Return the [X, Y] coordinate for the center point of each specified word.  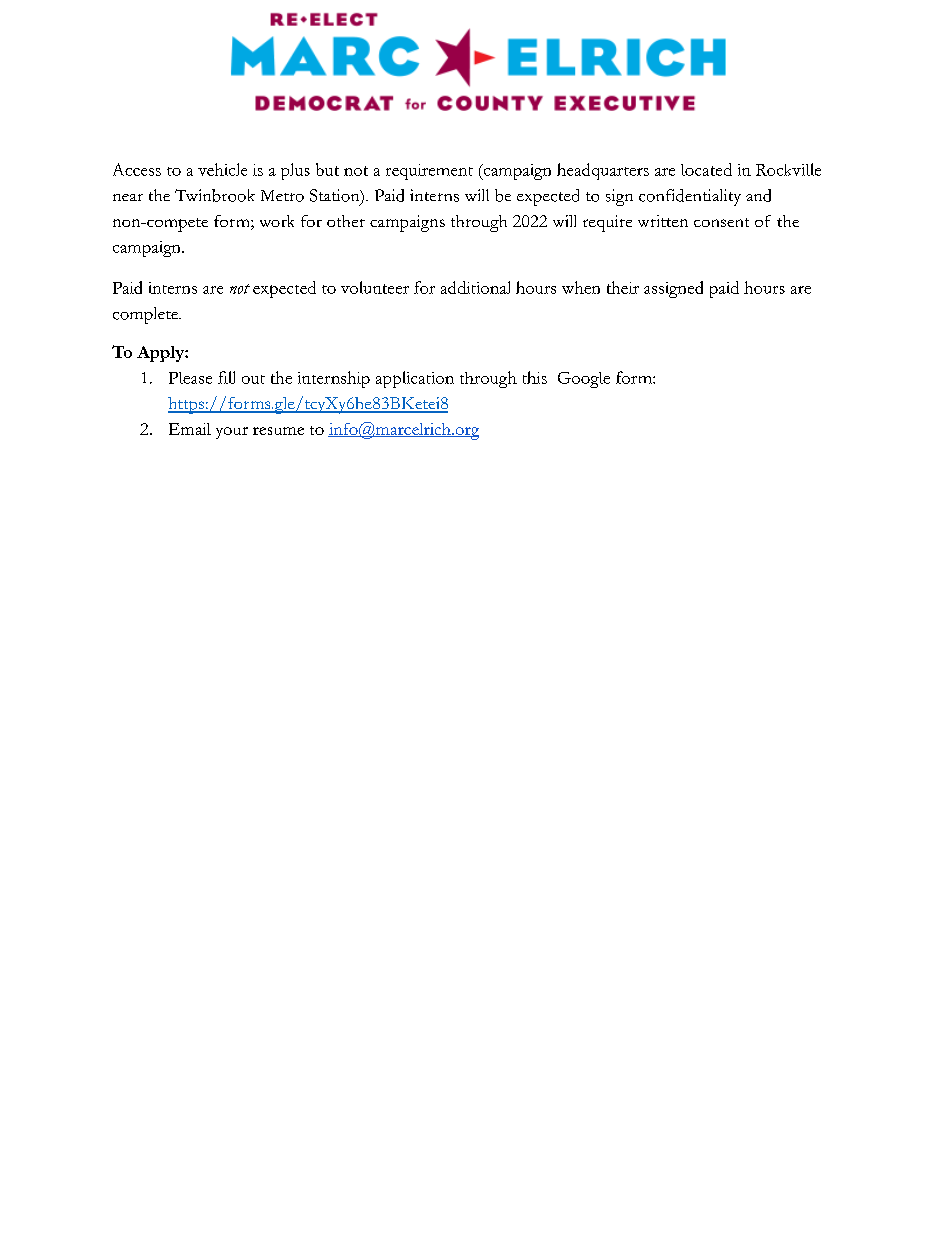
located [706, 169]
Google [584, 380]
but [327, 169]
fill [226, 377]
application [415, 379]
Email [190, 429]
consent [721, 222]
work [277, 221]
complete [146, 315]
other [346, 221]
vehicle [222, 169]
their [623, 287]
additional [475, 287]
